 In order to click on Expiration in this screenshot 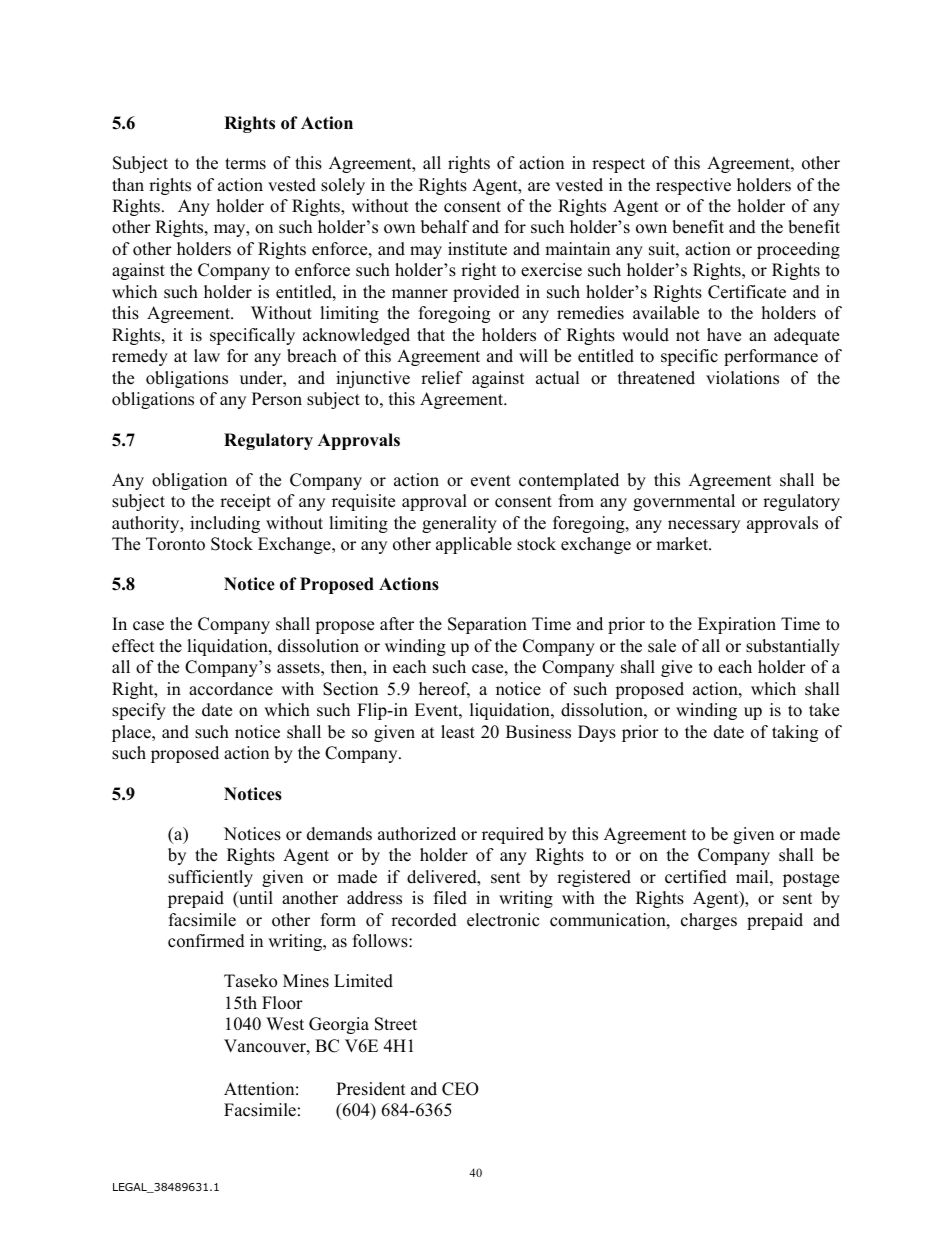, I will do `click(737, 625)`.
